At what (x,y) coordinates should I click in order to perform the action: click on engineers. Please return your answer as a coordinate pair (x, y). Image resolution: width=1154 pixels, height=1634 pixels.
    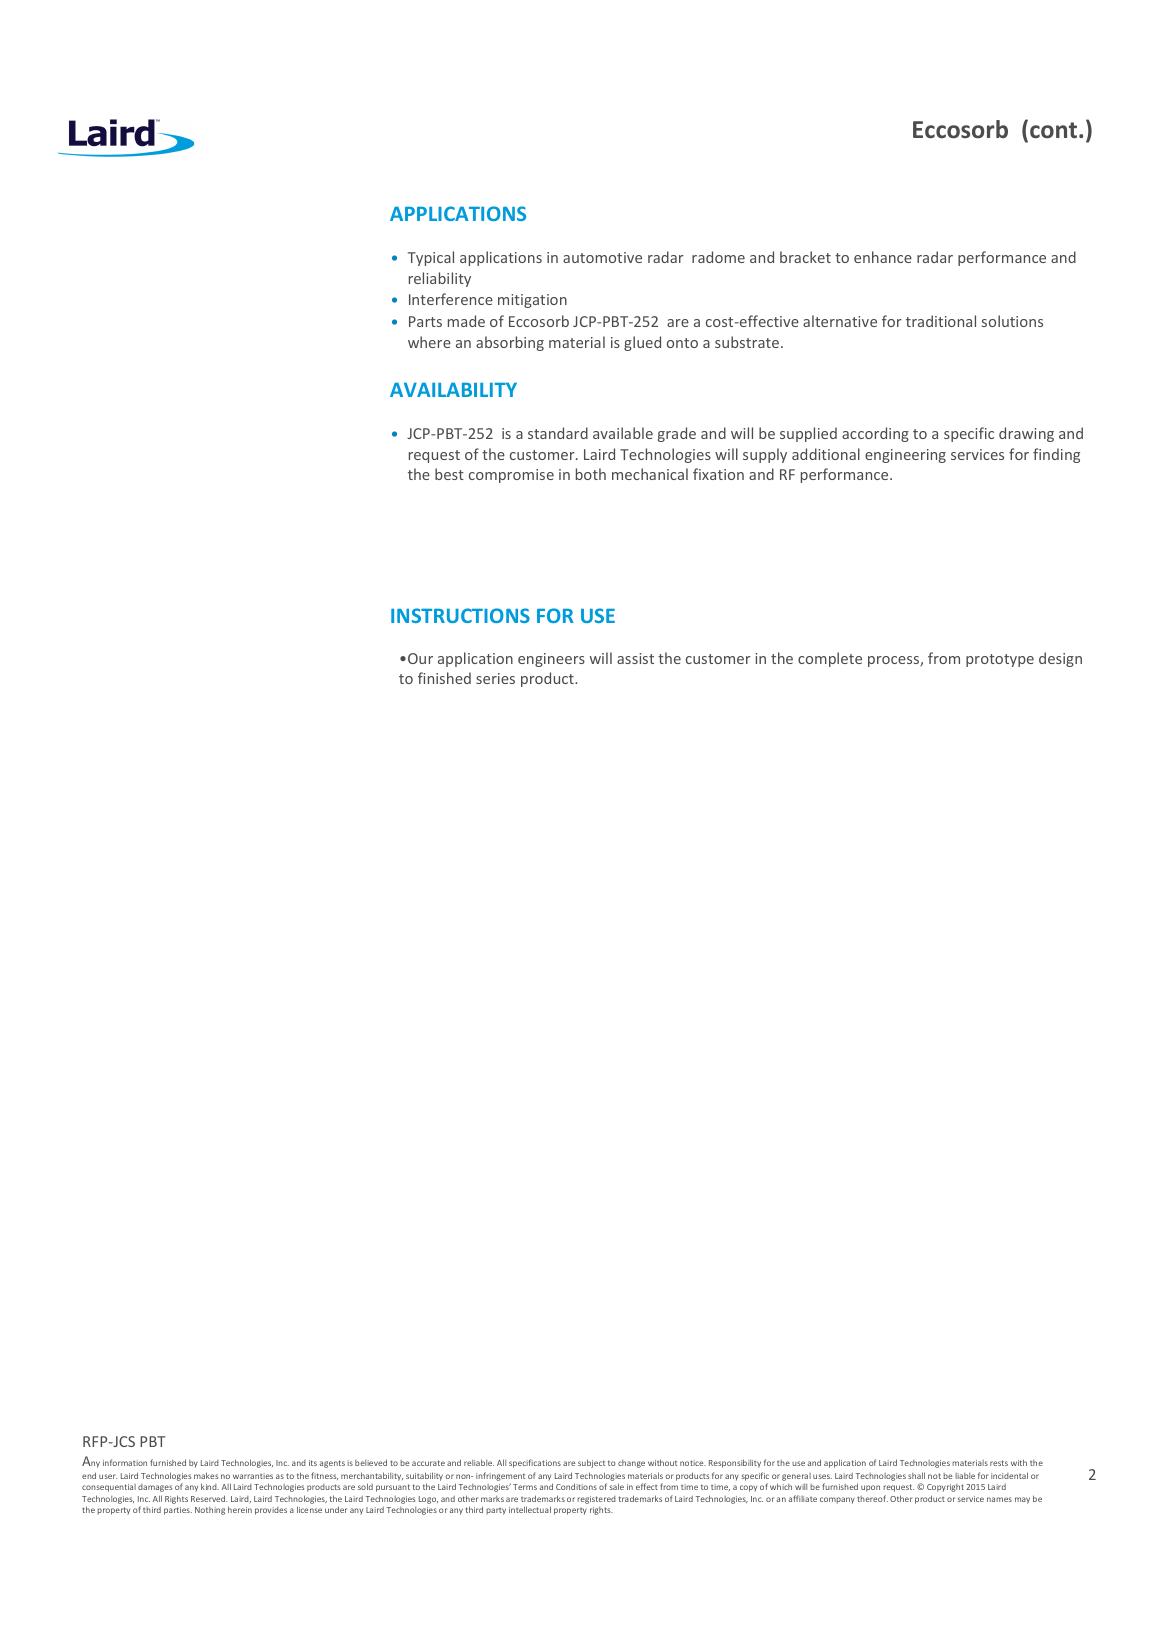
    Looking at the image, I should click on (551, 660).
